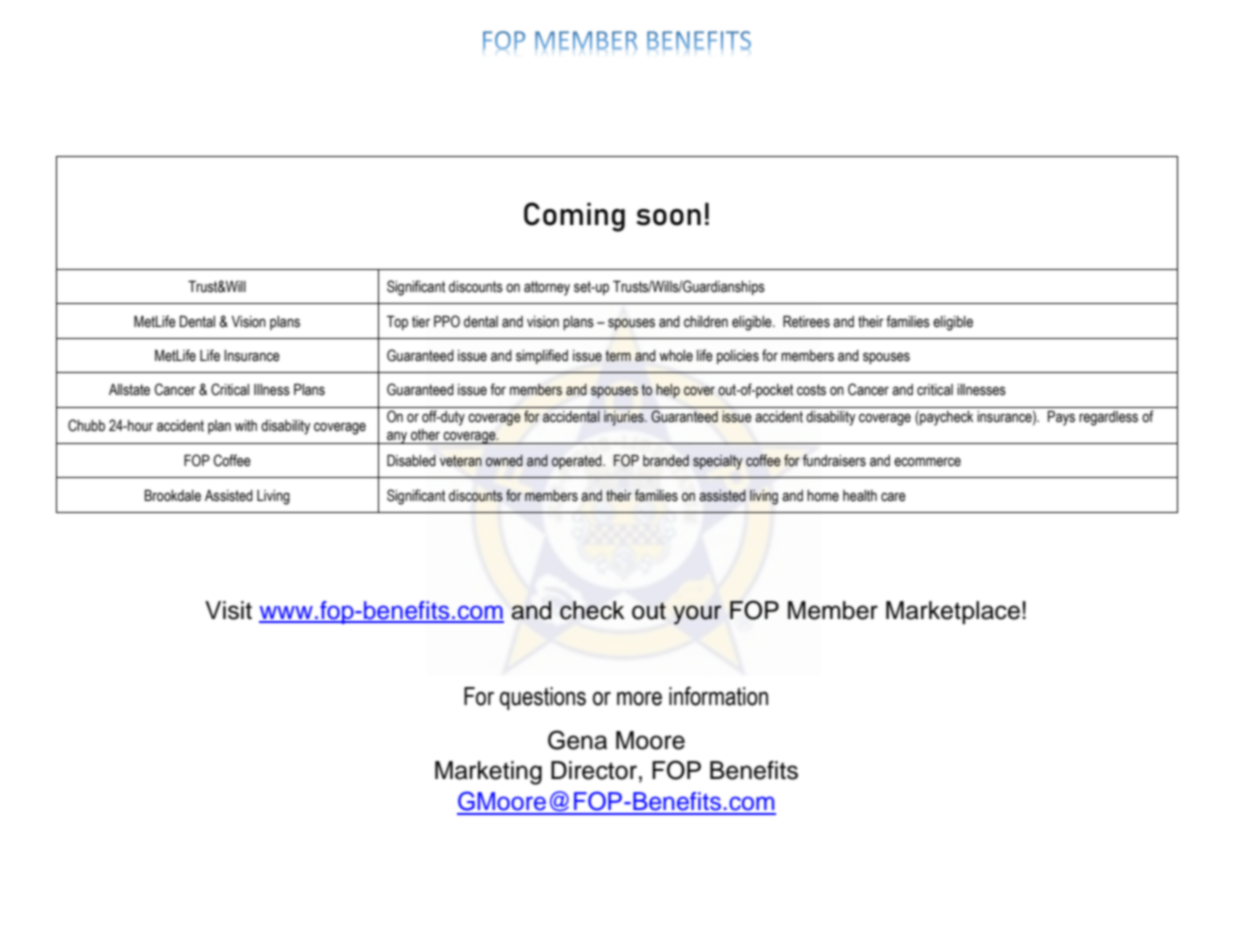 Image resolution: width=1233 pixels, height=952 pixels. What do you see at coordinates (577, 740) in the page?
I see `Gena` at bounding box center [577, 740].
